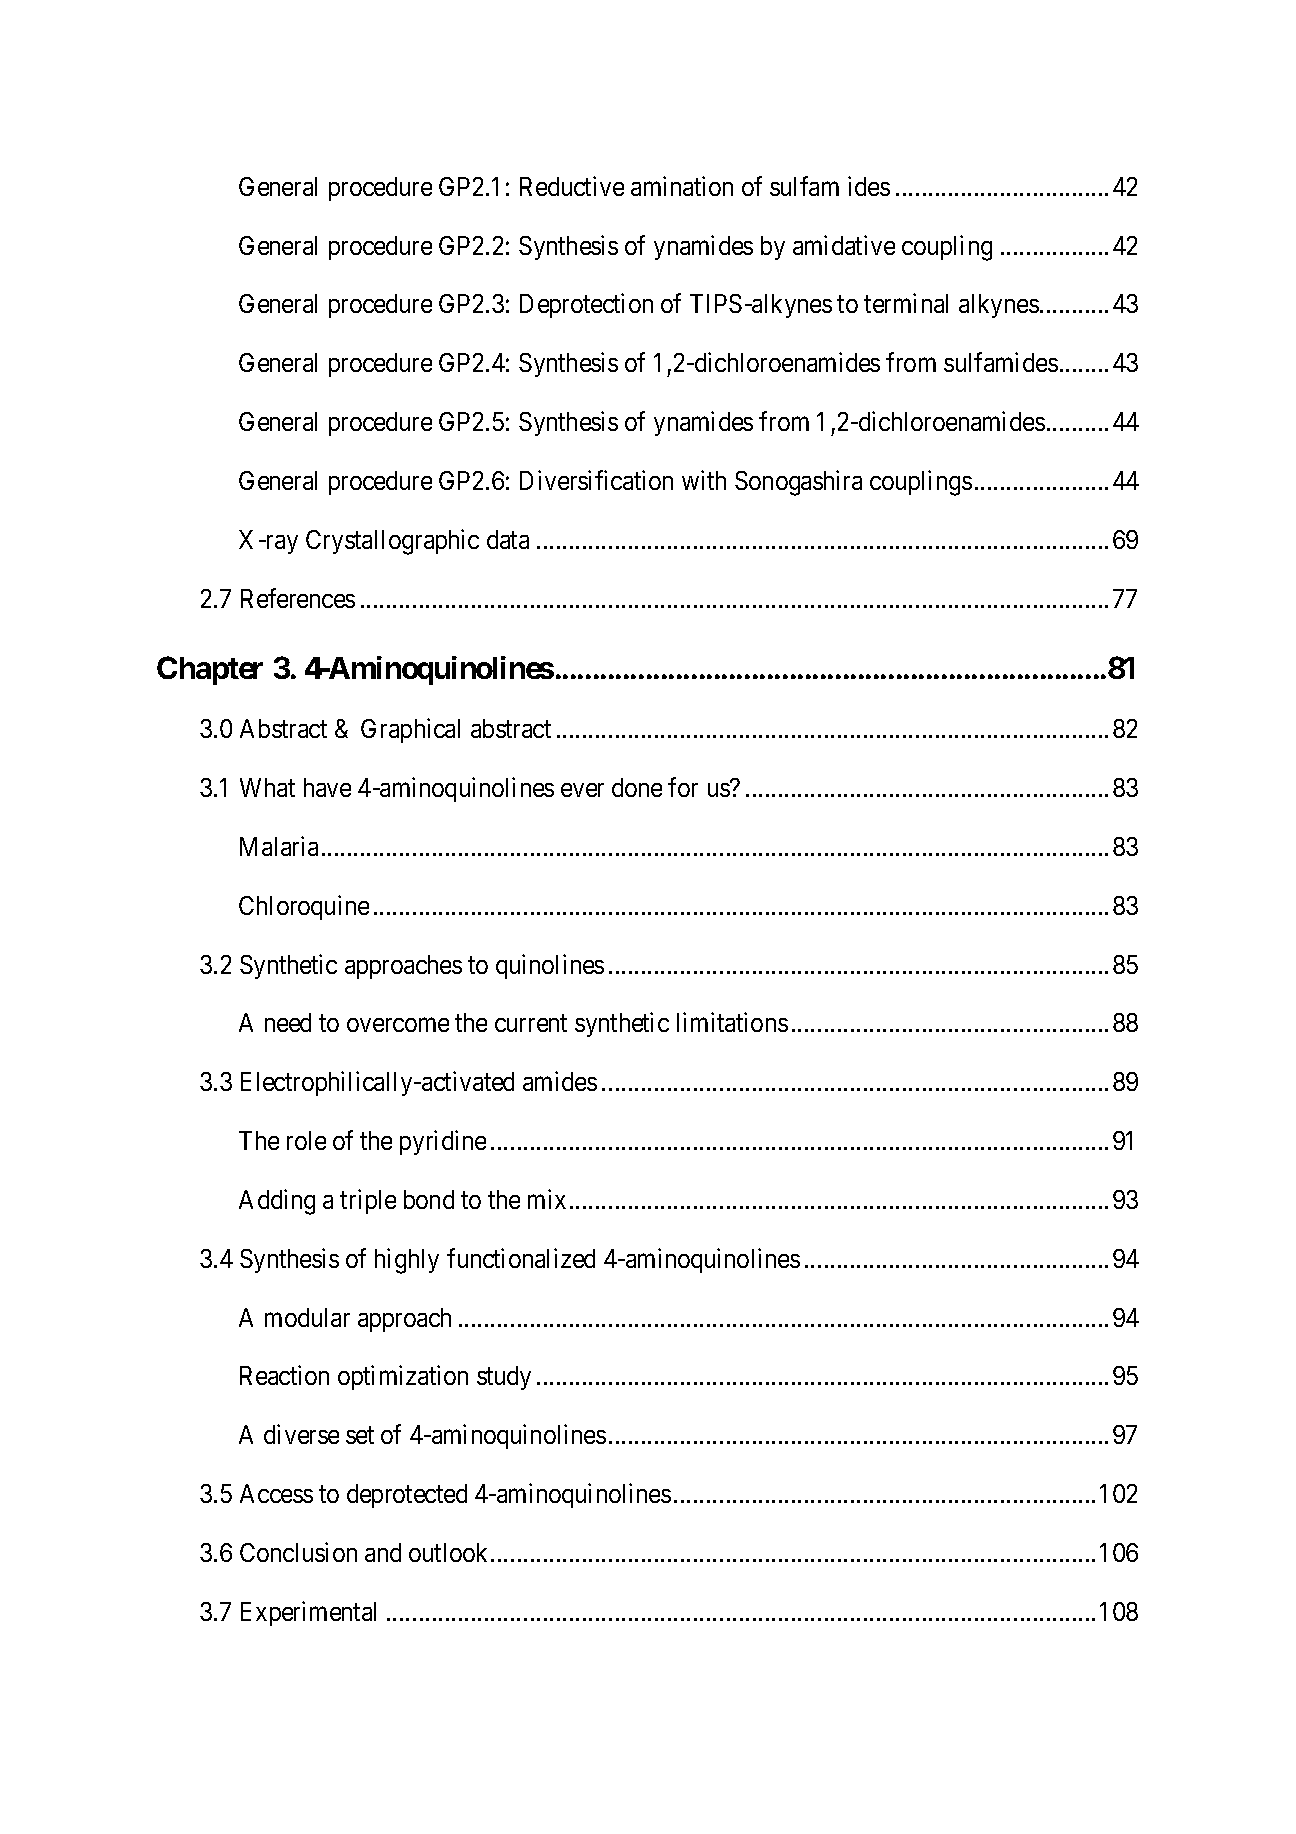 This screenshot has height=1834, width=1296. I want to click on Chloroquine, so click(304, 907).
